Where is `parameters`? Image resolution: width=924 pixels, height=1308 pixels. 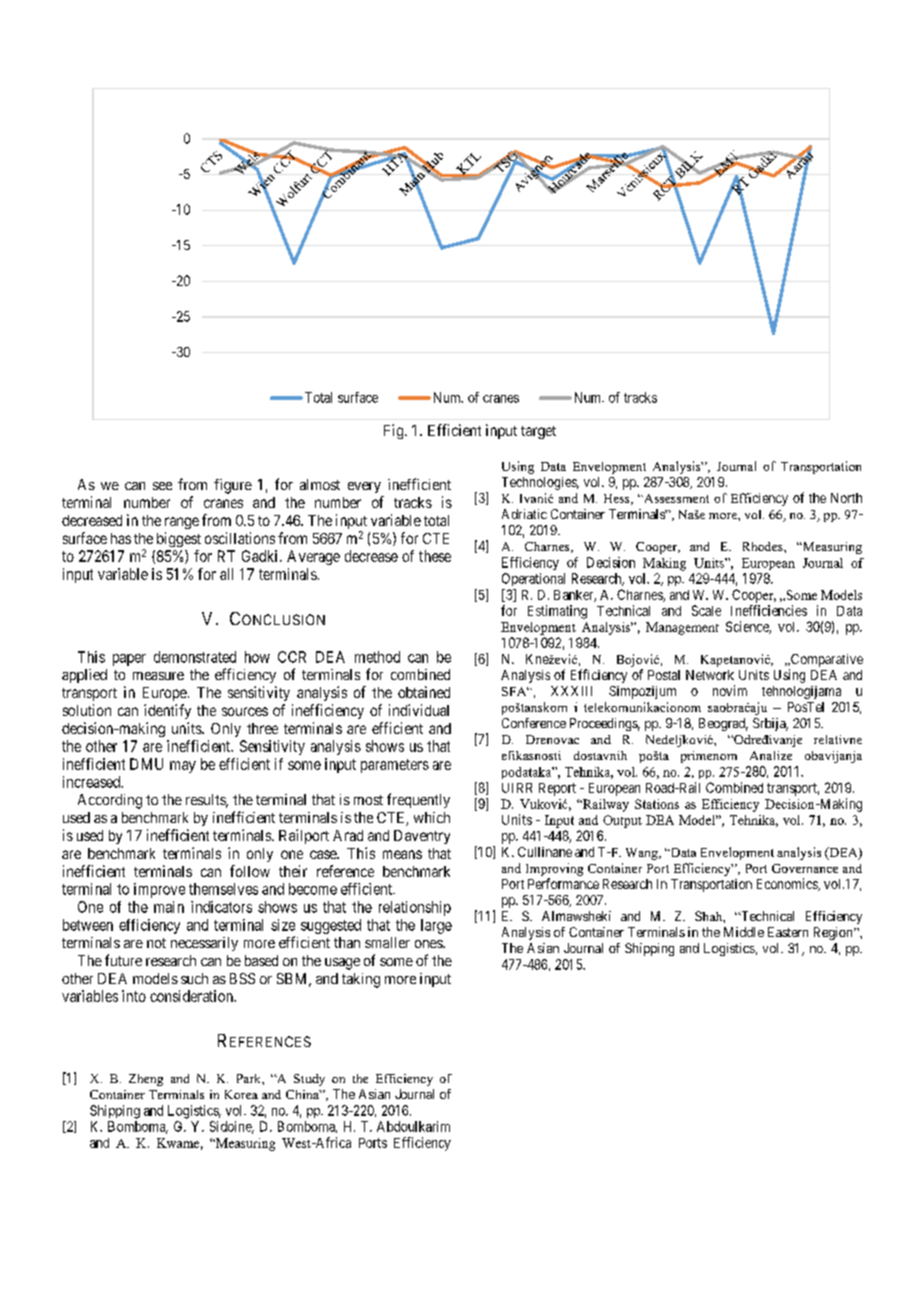 parameters is located at coordinates (395, 766).
